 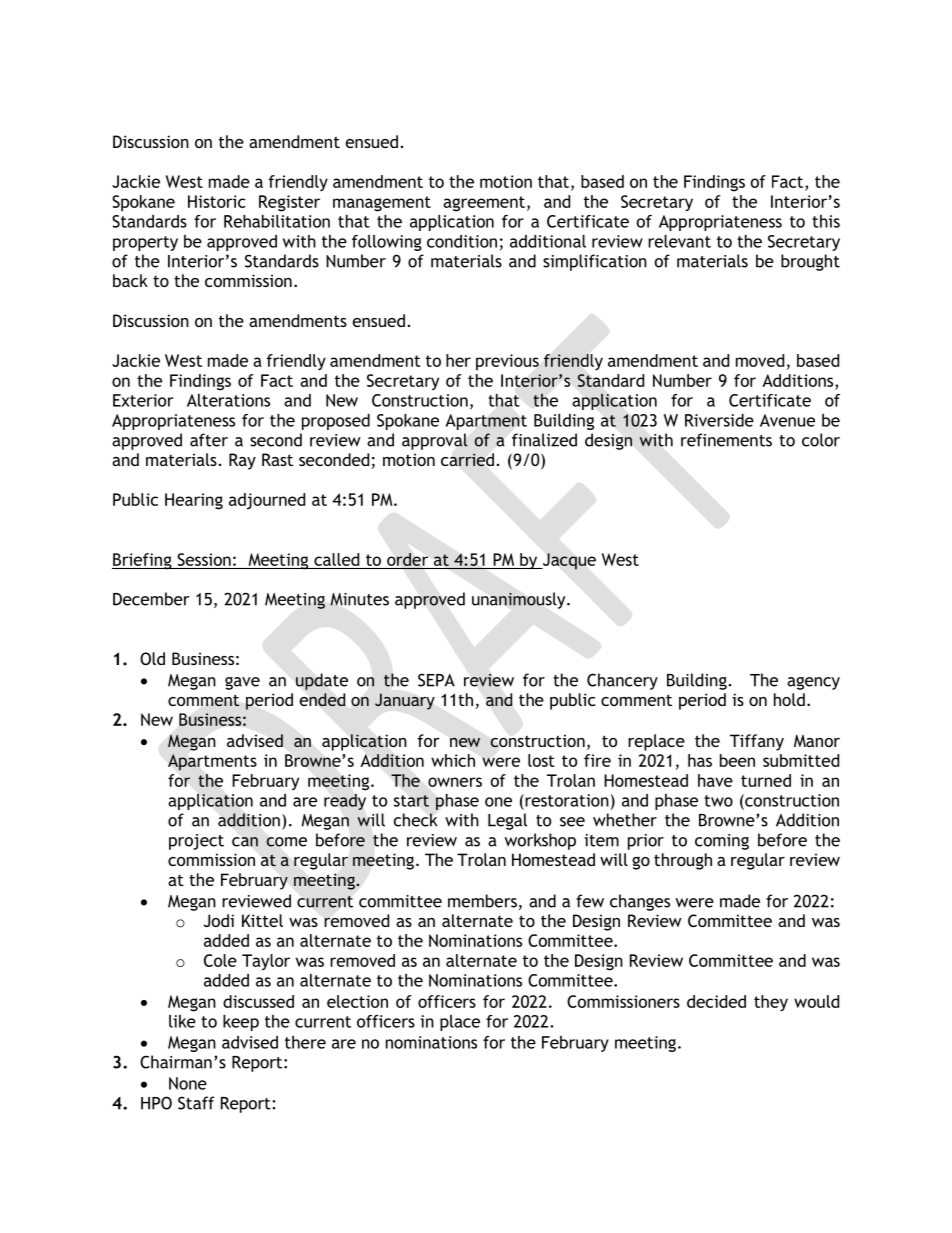 I want to click on they, so click(x=771, y=1003).
